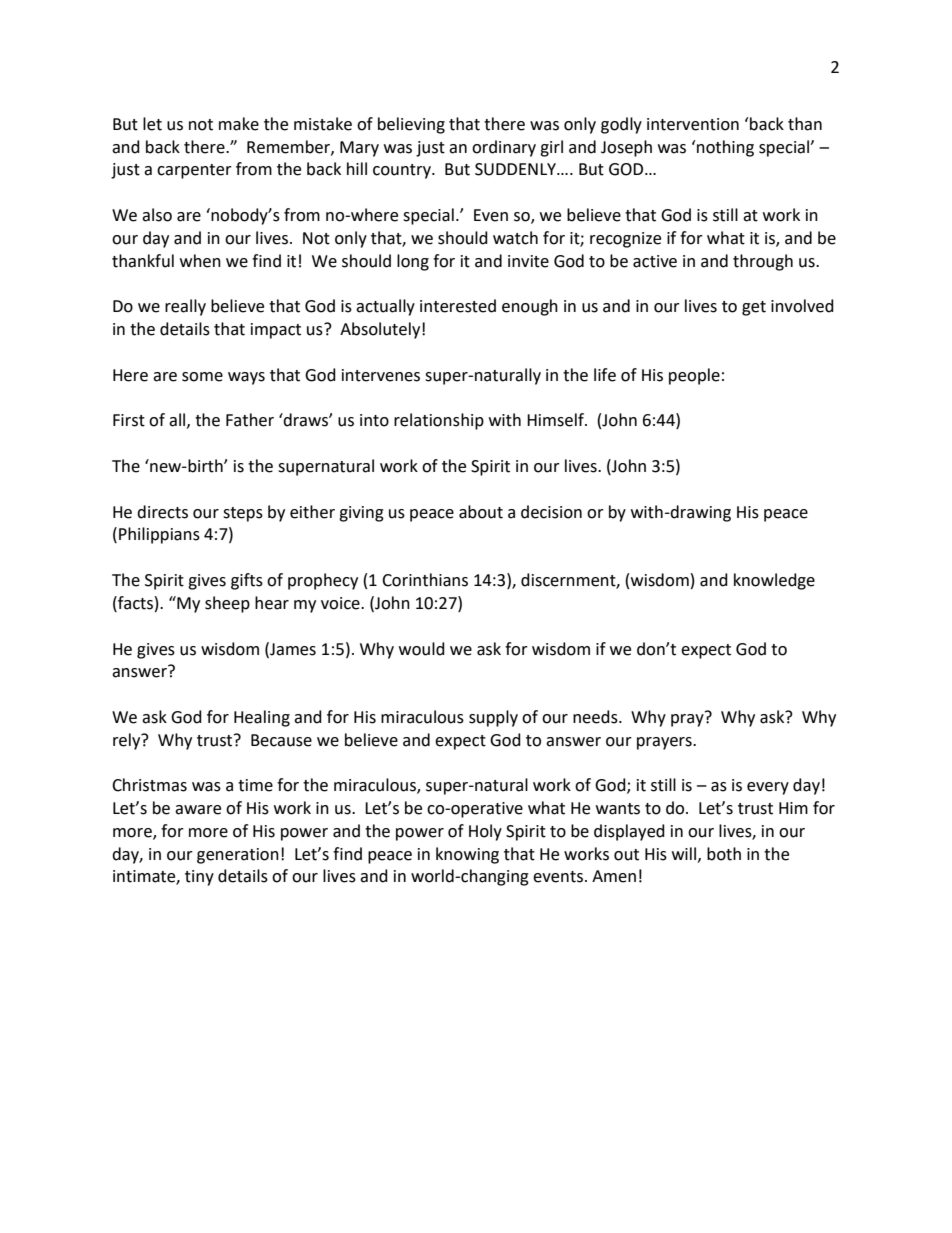 The width and height of the page is (952, 1233). What do you see at coordinates (194, 171) in the page?
I see `carpenter` at bounding box center [194, 171].
